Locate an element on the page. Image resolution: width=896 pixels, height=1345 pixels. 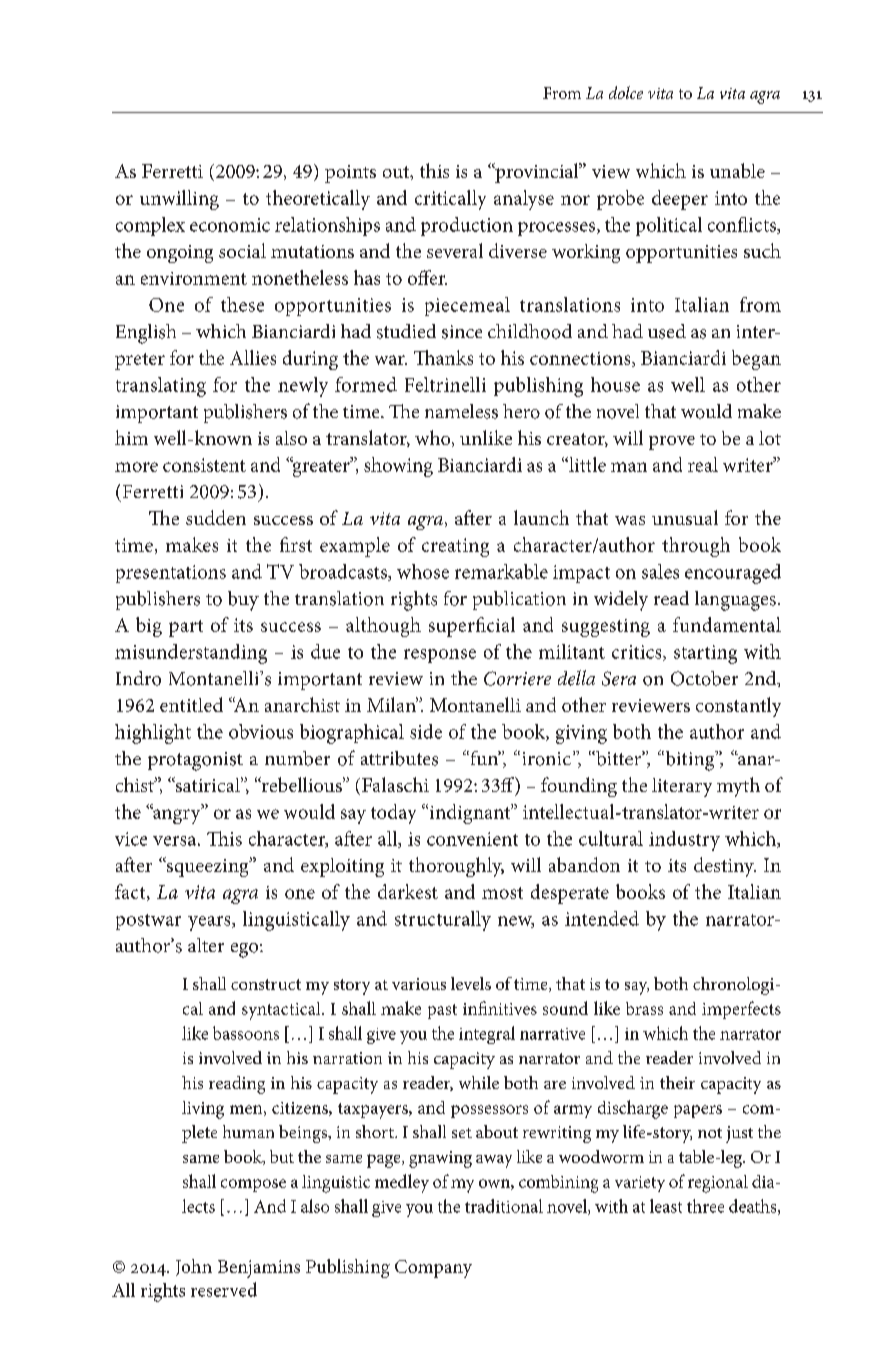
Company is located at coordinates (433, 1269).
